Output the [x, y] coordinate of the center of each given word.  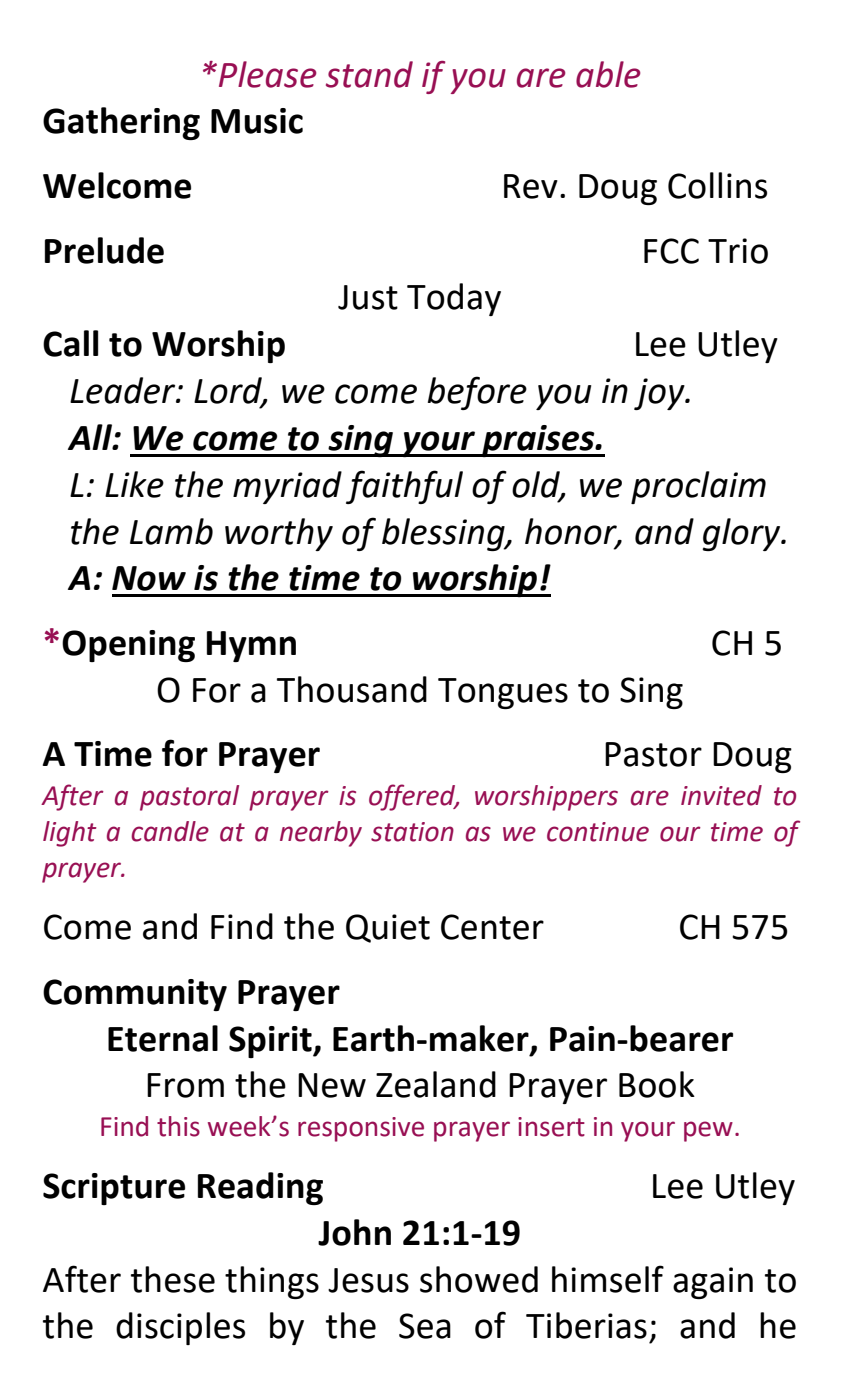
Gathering [121, 123]
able [608, 74]
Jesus [368, 1280]
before [477, 393]
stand [369, 74]
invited [721, 795]
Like [134, 484]
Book [657, 1084]
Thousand [352, 689]
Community [135, 995]
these [173, 1279]
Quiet [388, 928]
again [713, 1283]
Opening [128, 646]
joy [660, 394]
